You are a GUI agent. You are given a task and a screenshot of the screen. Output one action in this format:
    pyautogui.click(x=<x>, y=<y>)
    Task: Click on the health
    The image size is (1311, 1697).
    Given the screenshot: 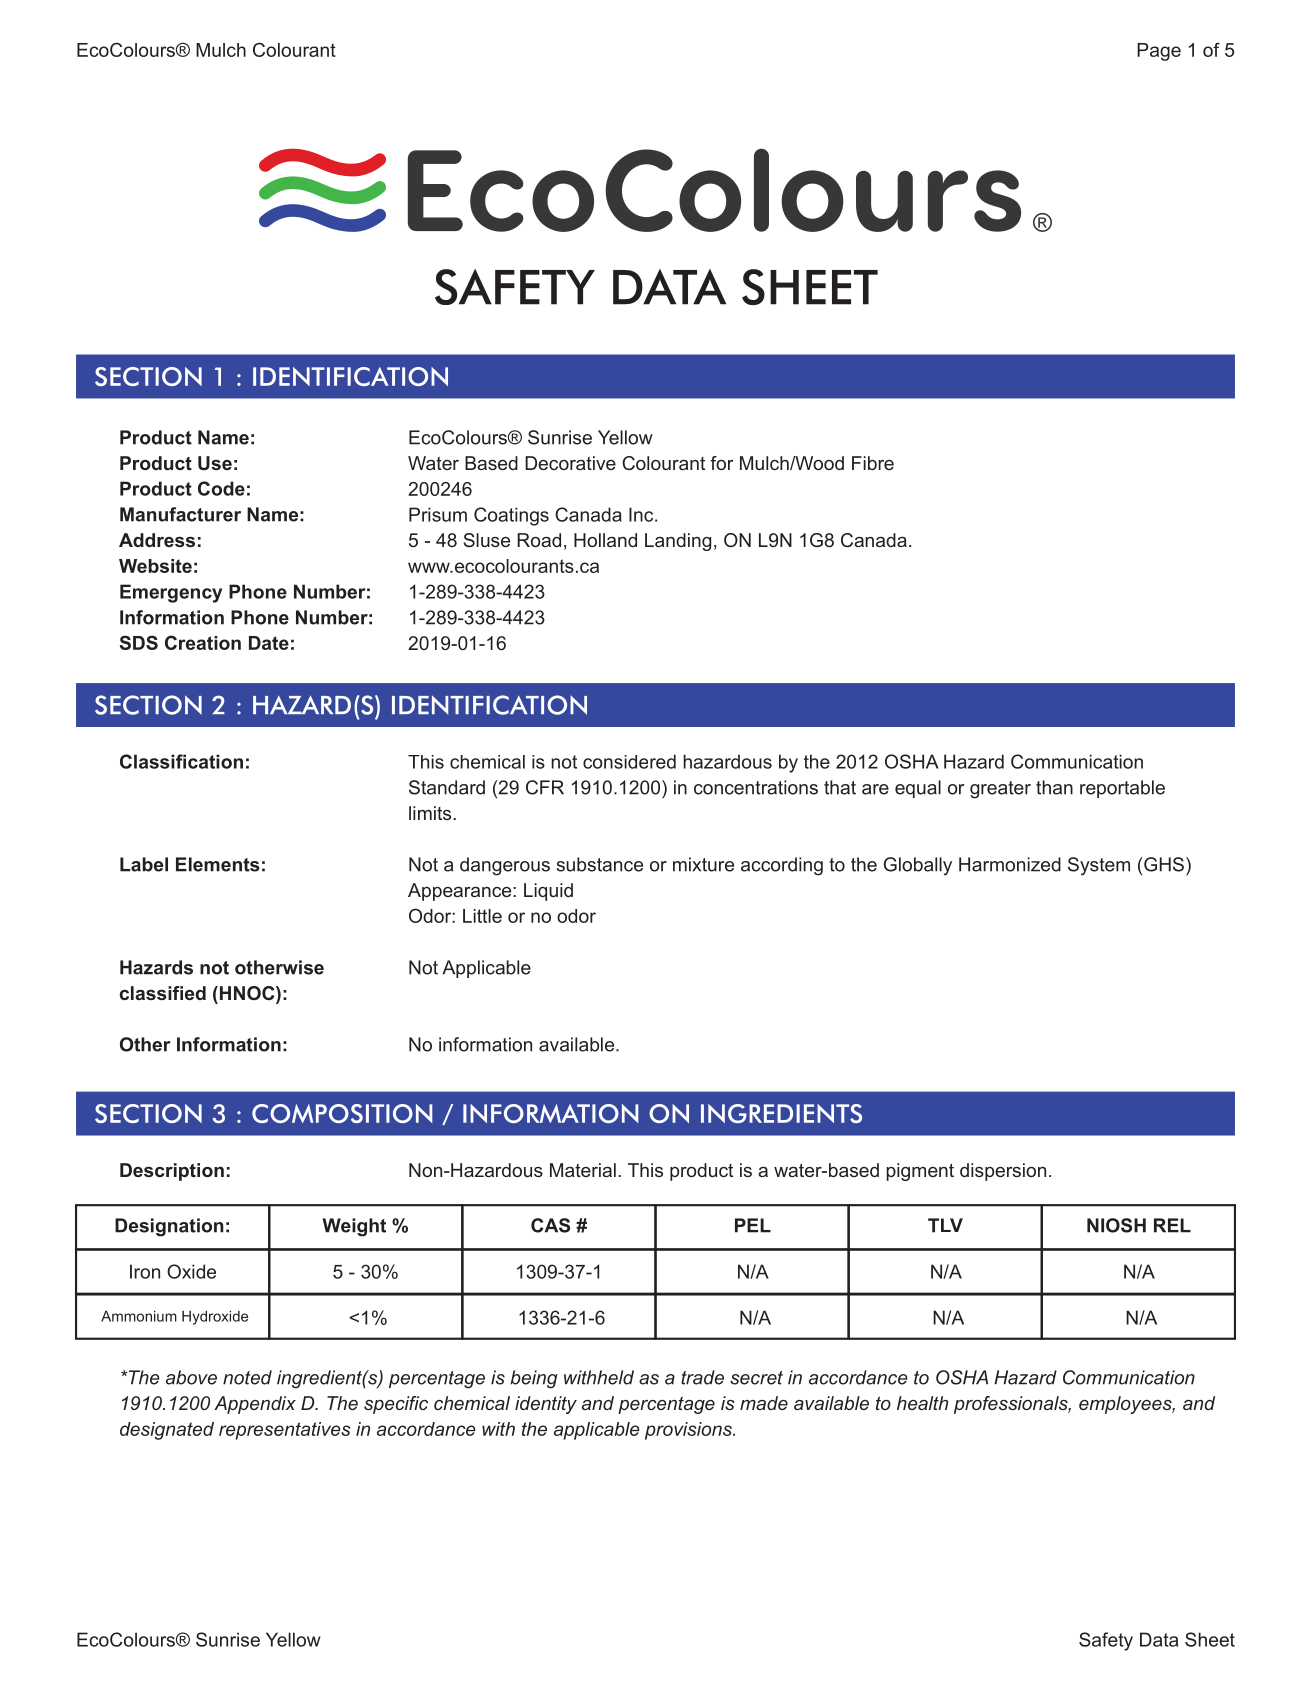 What is the action you would take?
    pyautogui.click(x=922, y=1403)
